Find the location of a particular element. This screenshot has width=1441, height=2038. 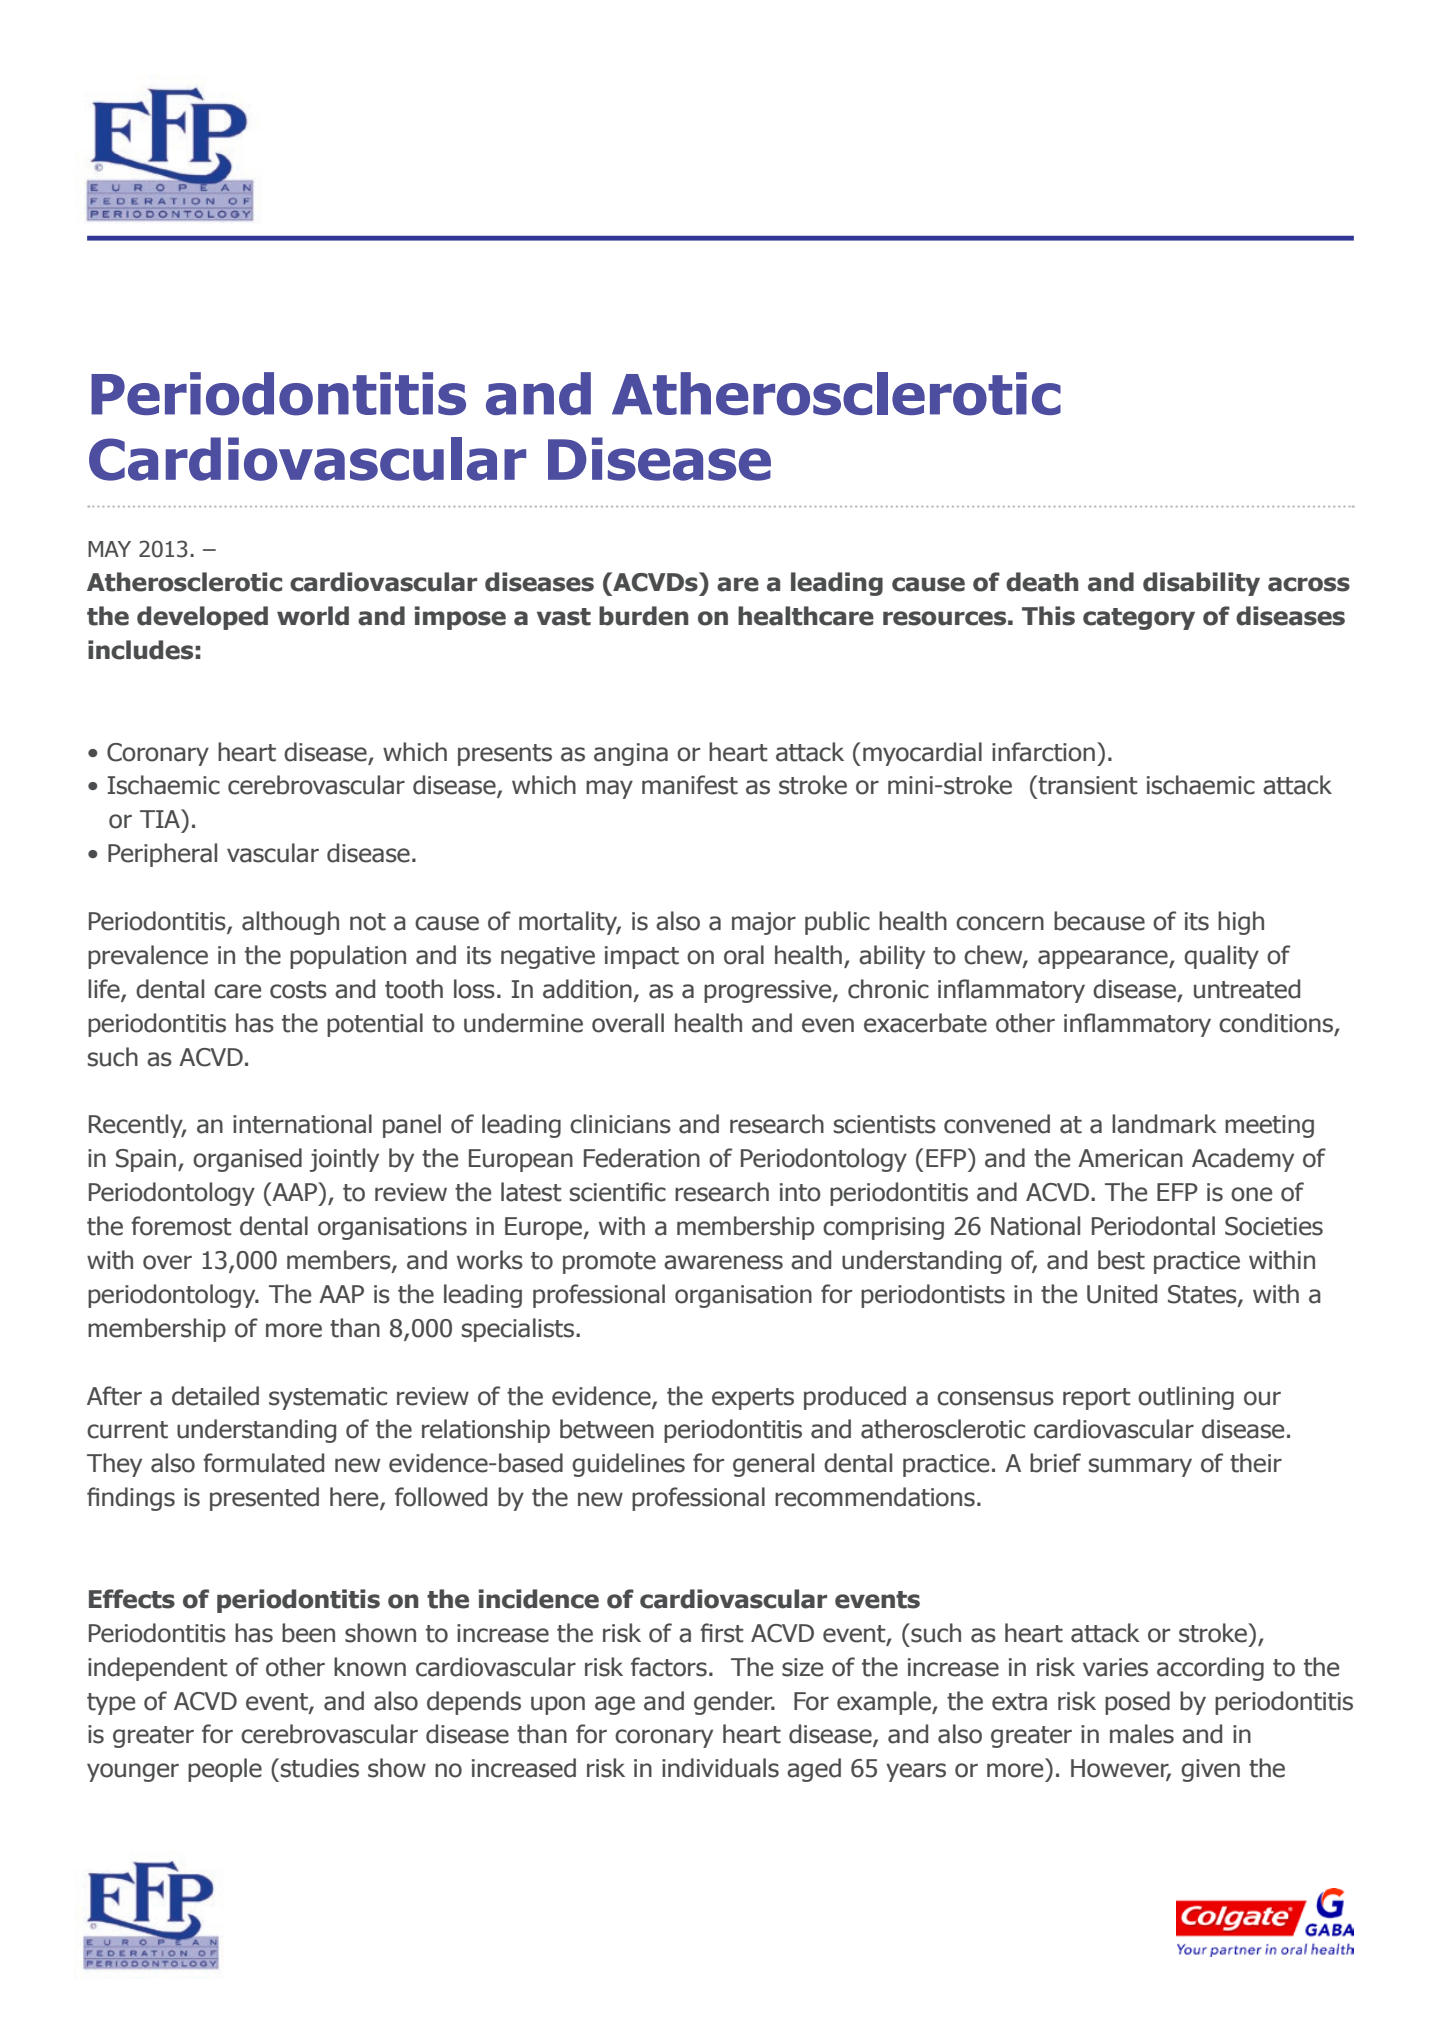

burden is located at coordinates (644, 616).
